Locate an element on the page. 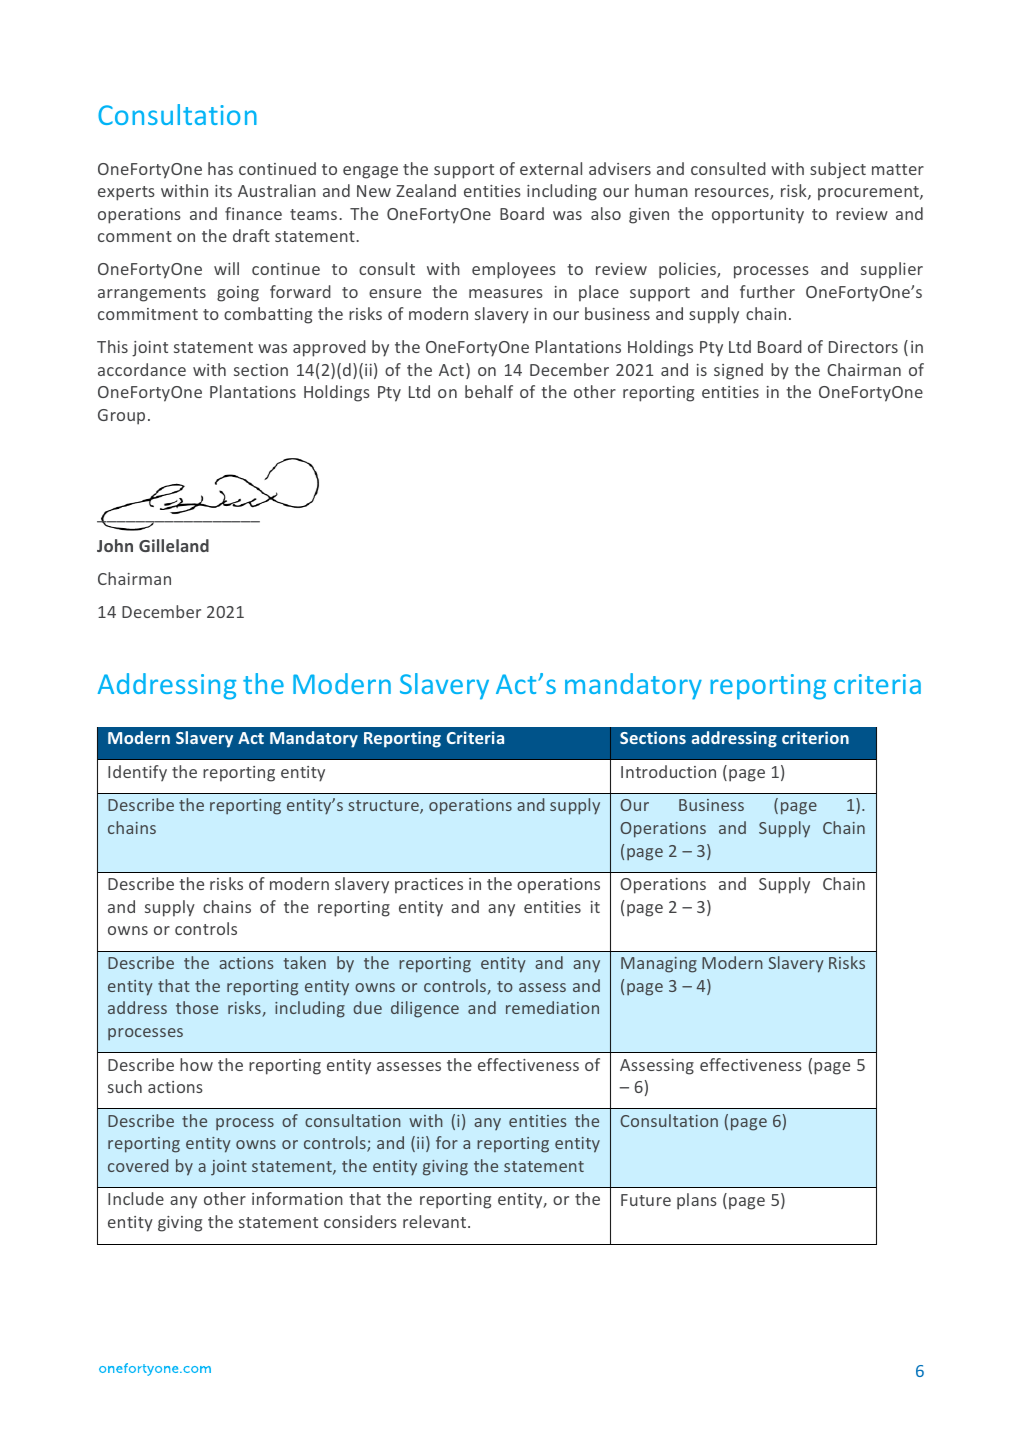  Include is located at coordinates (136, 1198).
